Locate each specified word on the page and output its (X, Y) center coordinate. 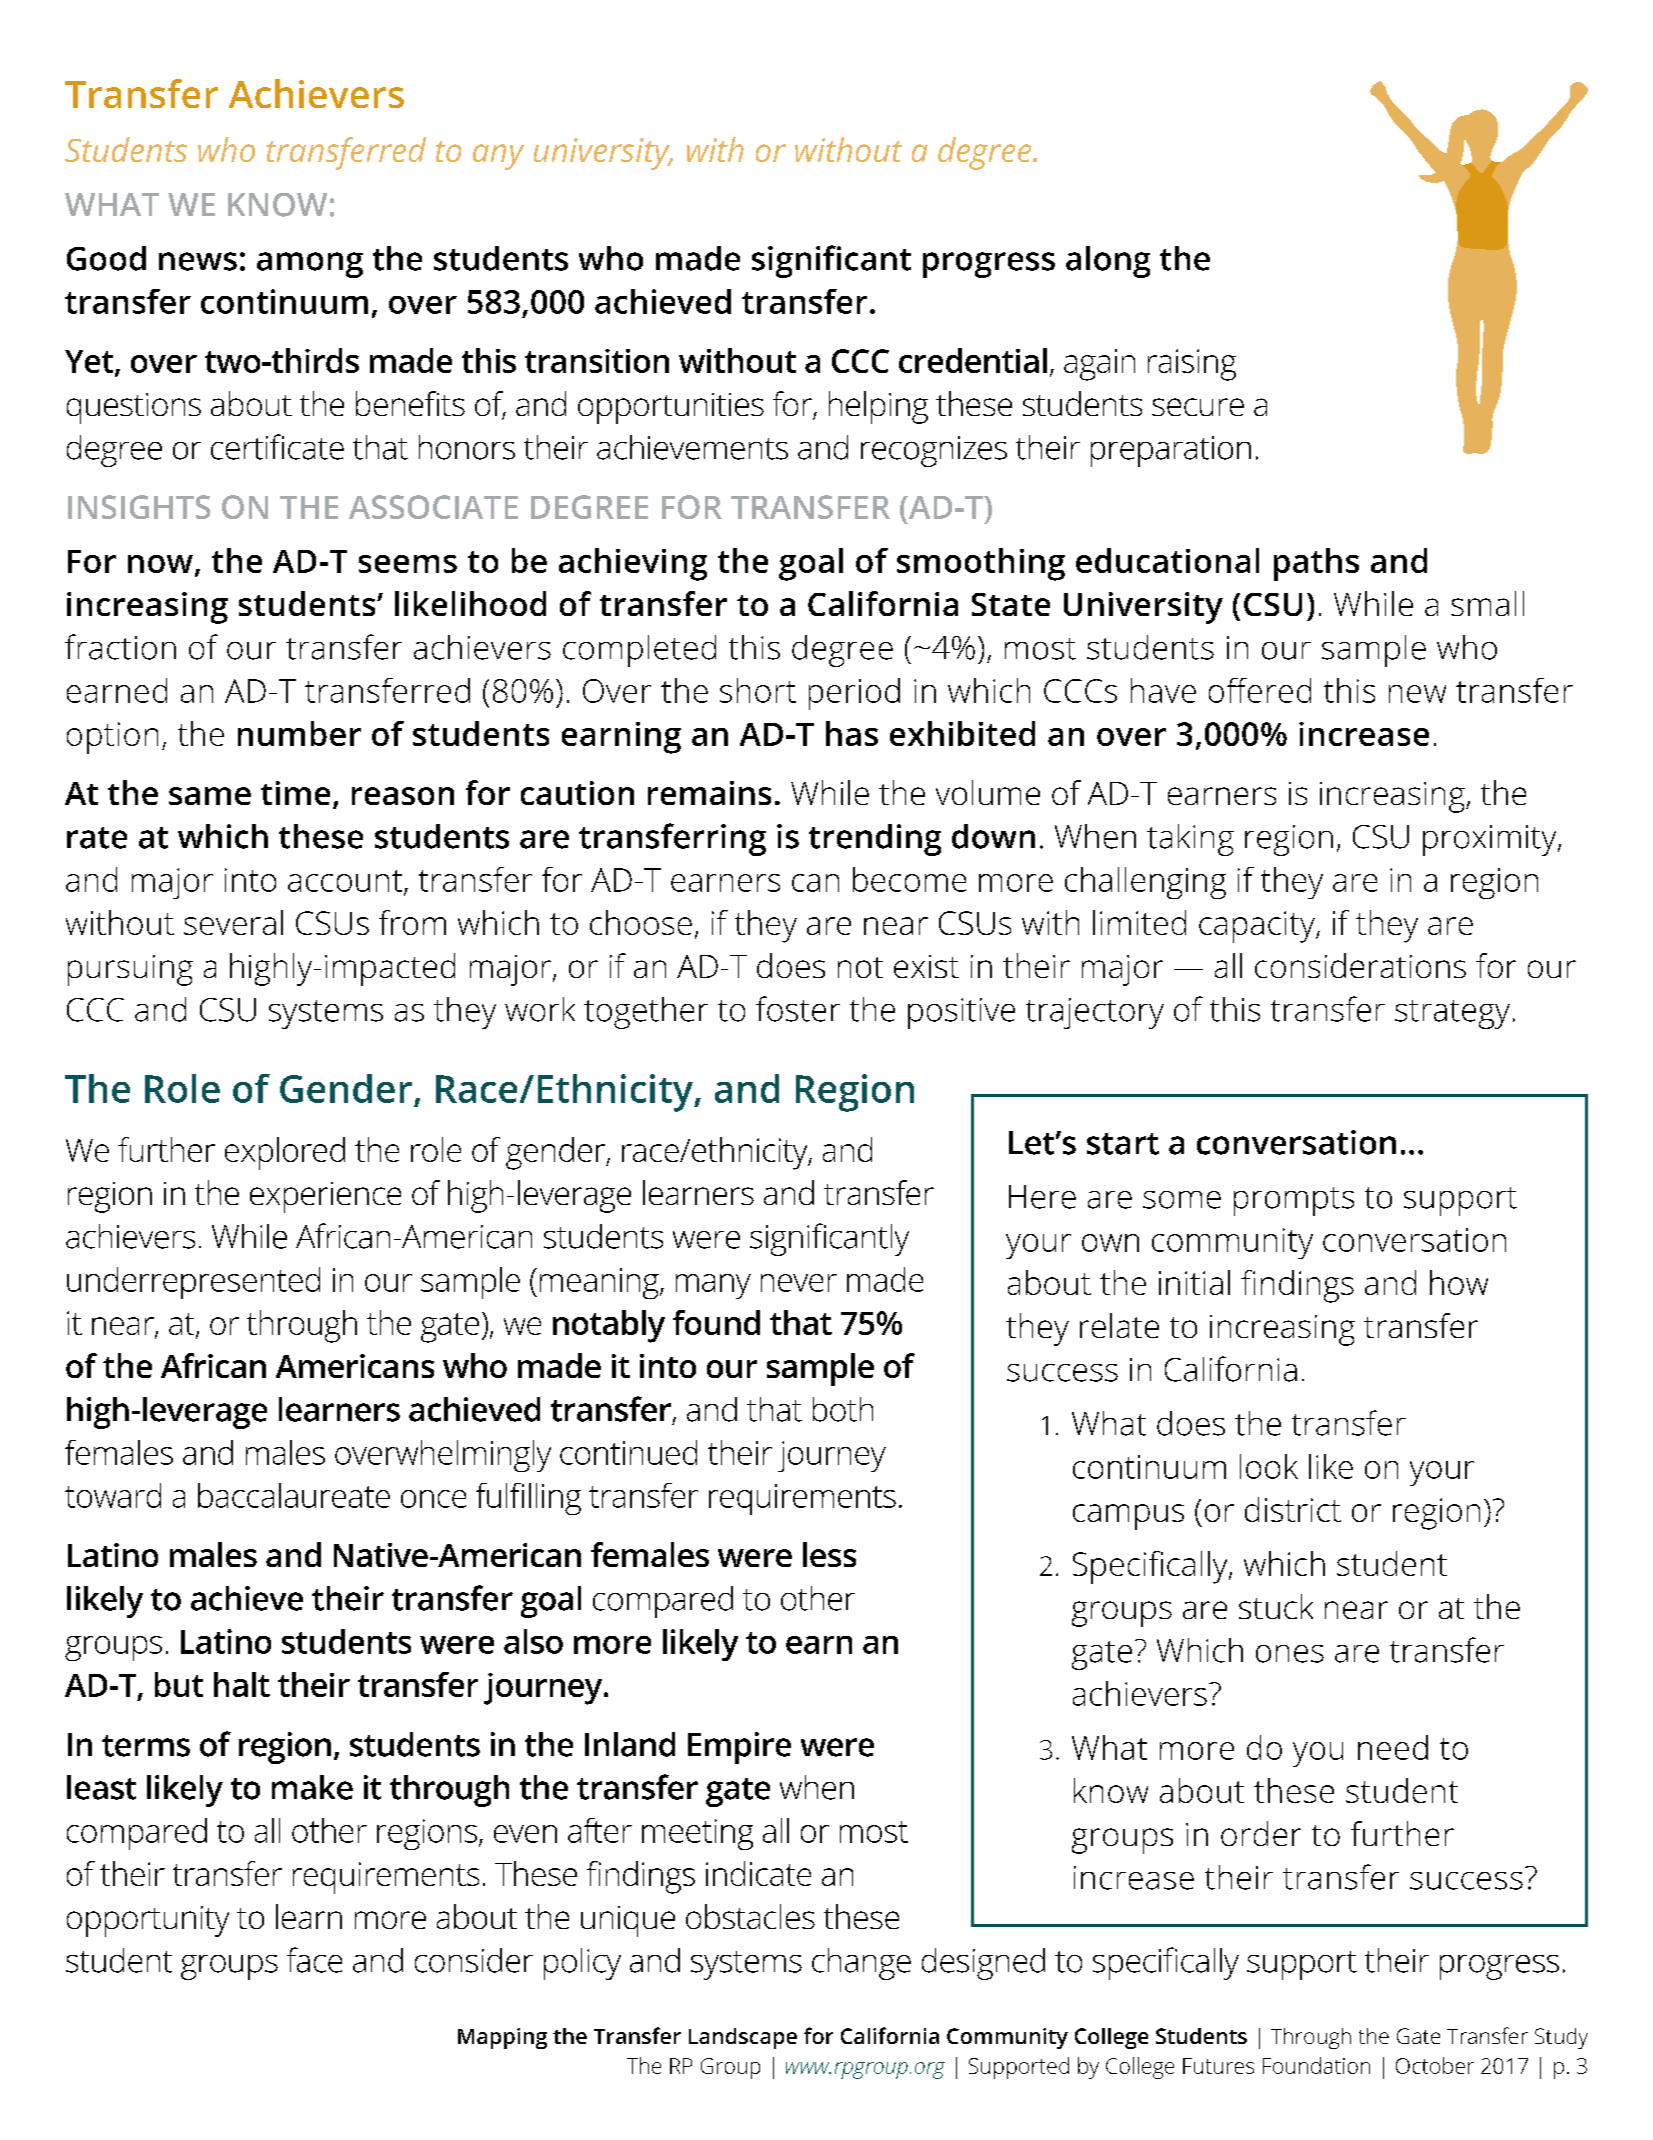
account (345, 881)
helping (878, 407)
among (310, 265)
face (314, 1960)
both (843, 1409)
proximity (1491, 840)
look (1269, 1466)
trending (875, 840)
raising (1192, 365)
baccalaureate (294, 1495)
